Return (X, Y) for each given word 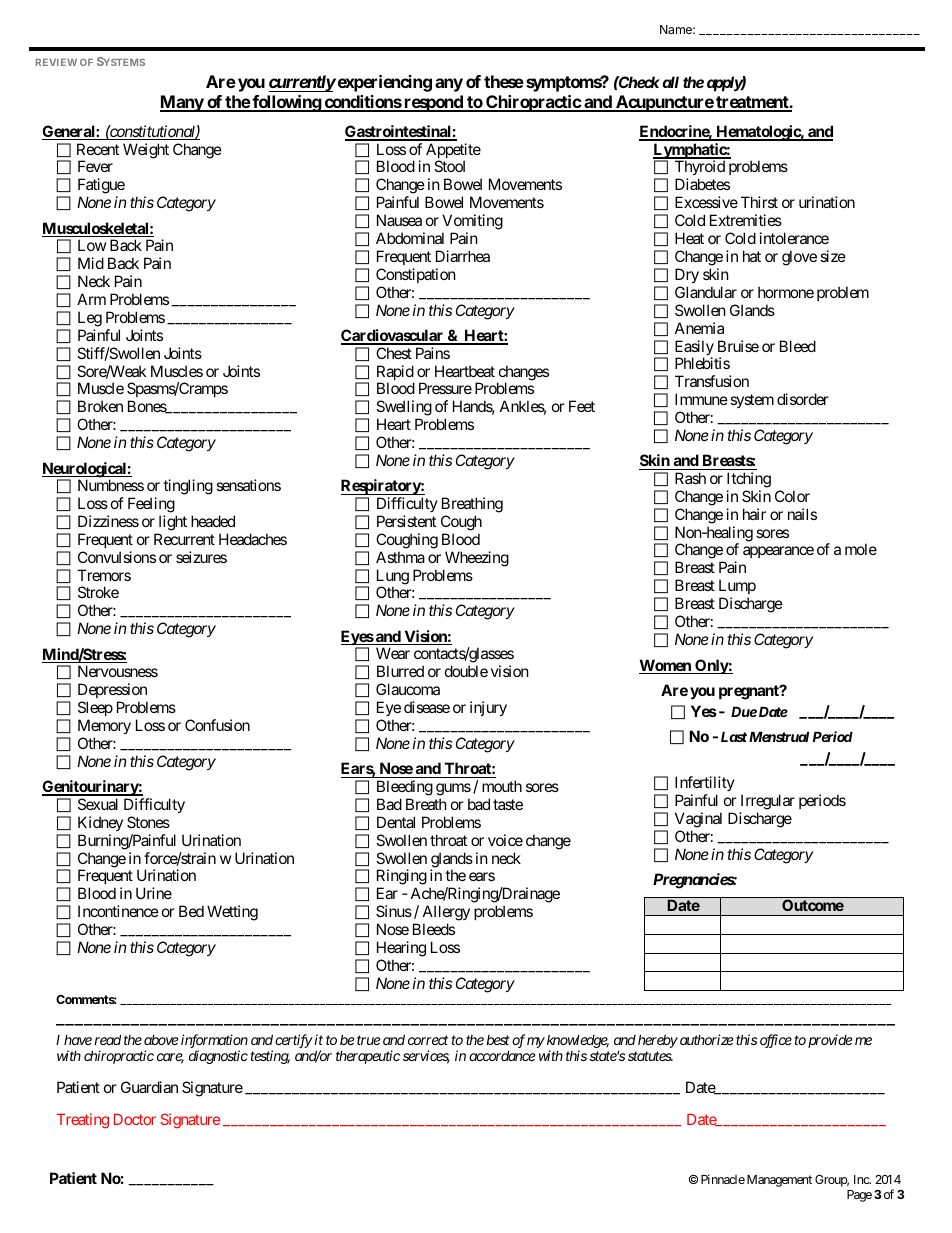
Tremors (104, 575)
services (426, 1057)
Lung (393, 578)
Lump (737, 588)
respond (433, 103)
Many (182, 103)
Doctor (135, 1119)
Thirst (759, 202)
